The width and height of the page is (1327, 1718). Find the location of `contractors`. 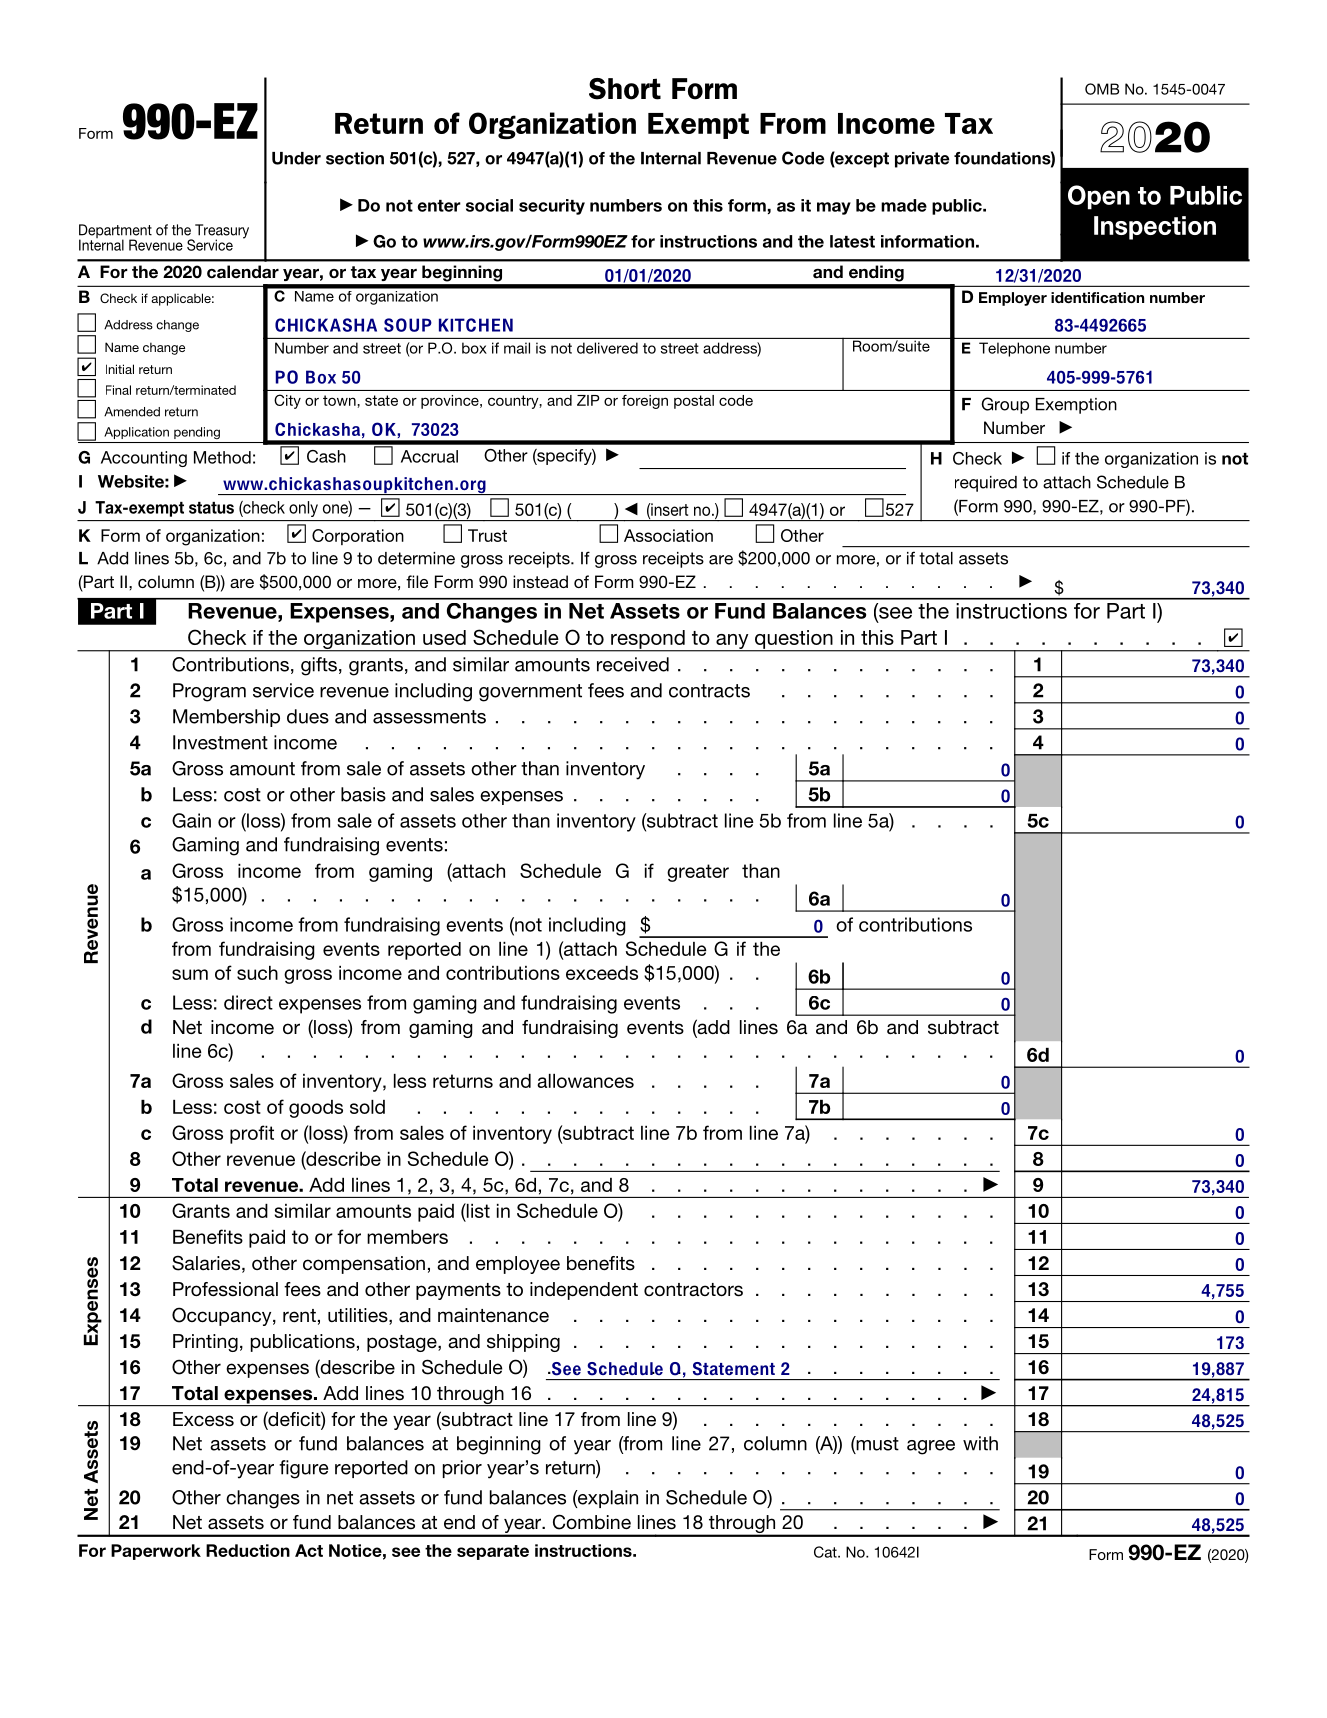

contractors is located at coordinates (693, 1290).
